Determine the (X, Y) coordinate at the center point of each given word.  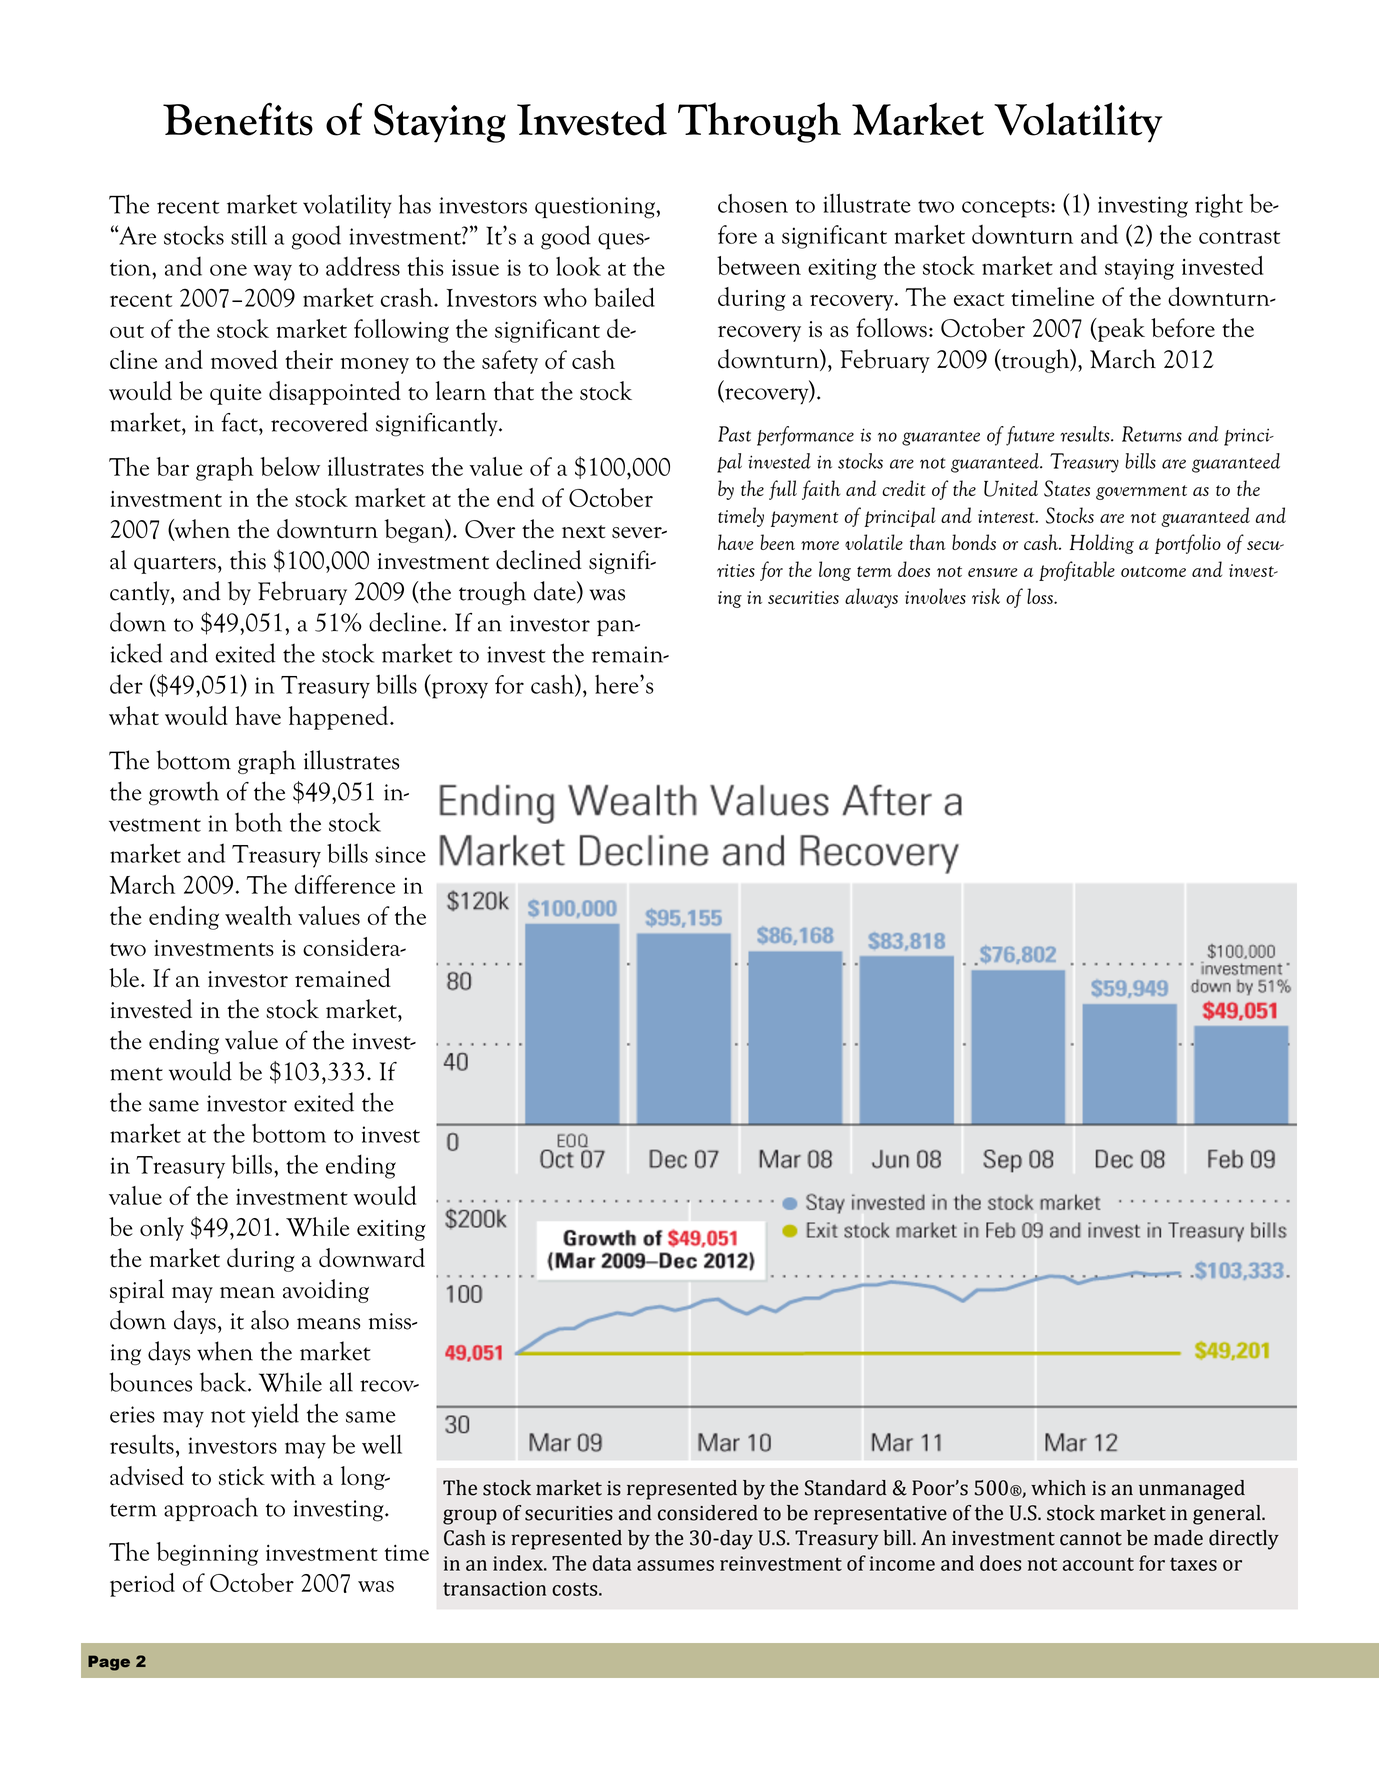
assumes (675, 1565)
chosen (753, 203)
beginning (207, 1554)
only (162, 1229)
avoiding (326, 1291)
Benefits (238, 119)
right (1219, 206)
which (1058, 1488)
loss (1041, 596)
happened (340, 718)
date (556, 592)
